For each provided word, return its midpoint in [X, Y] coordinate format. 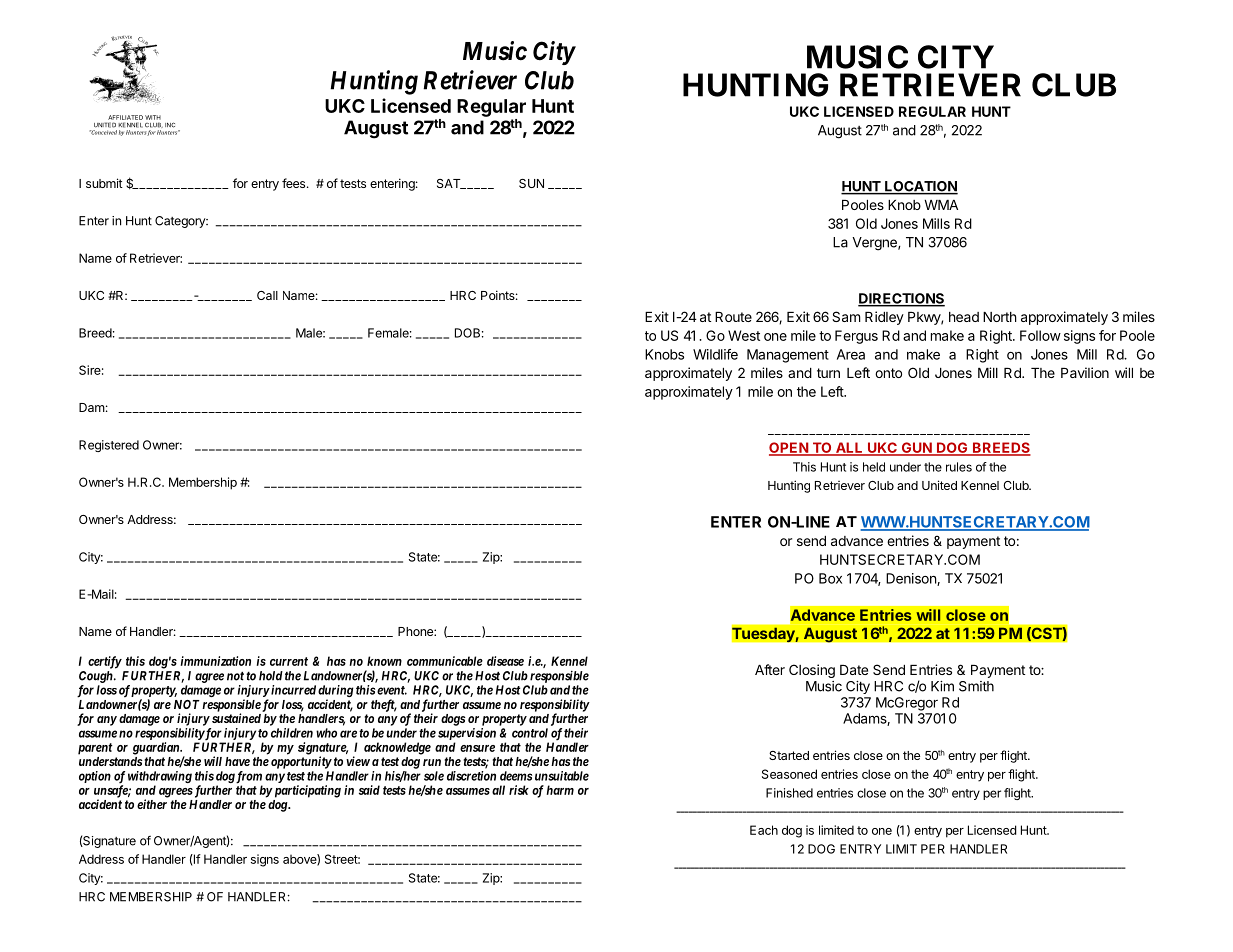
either [152, 804]
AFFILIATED [125, 117]
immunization [215, 661]
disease [505, 661]
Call [267, 295]
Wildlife [715, 354]
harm [560, 790]
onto [888, 373]
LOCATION [920, 187]
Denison [912, 579]
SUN [531, 183]
